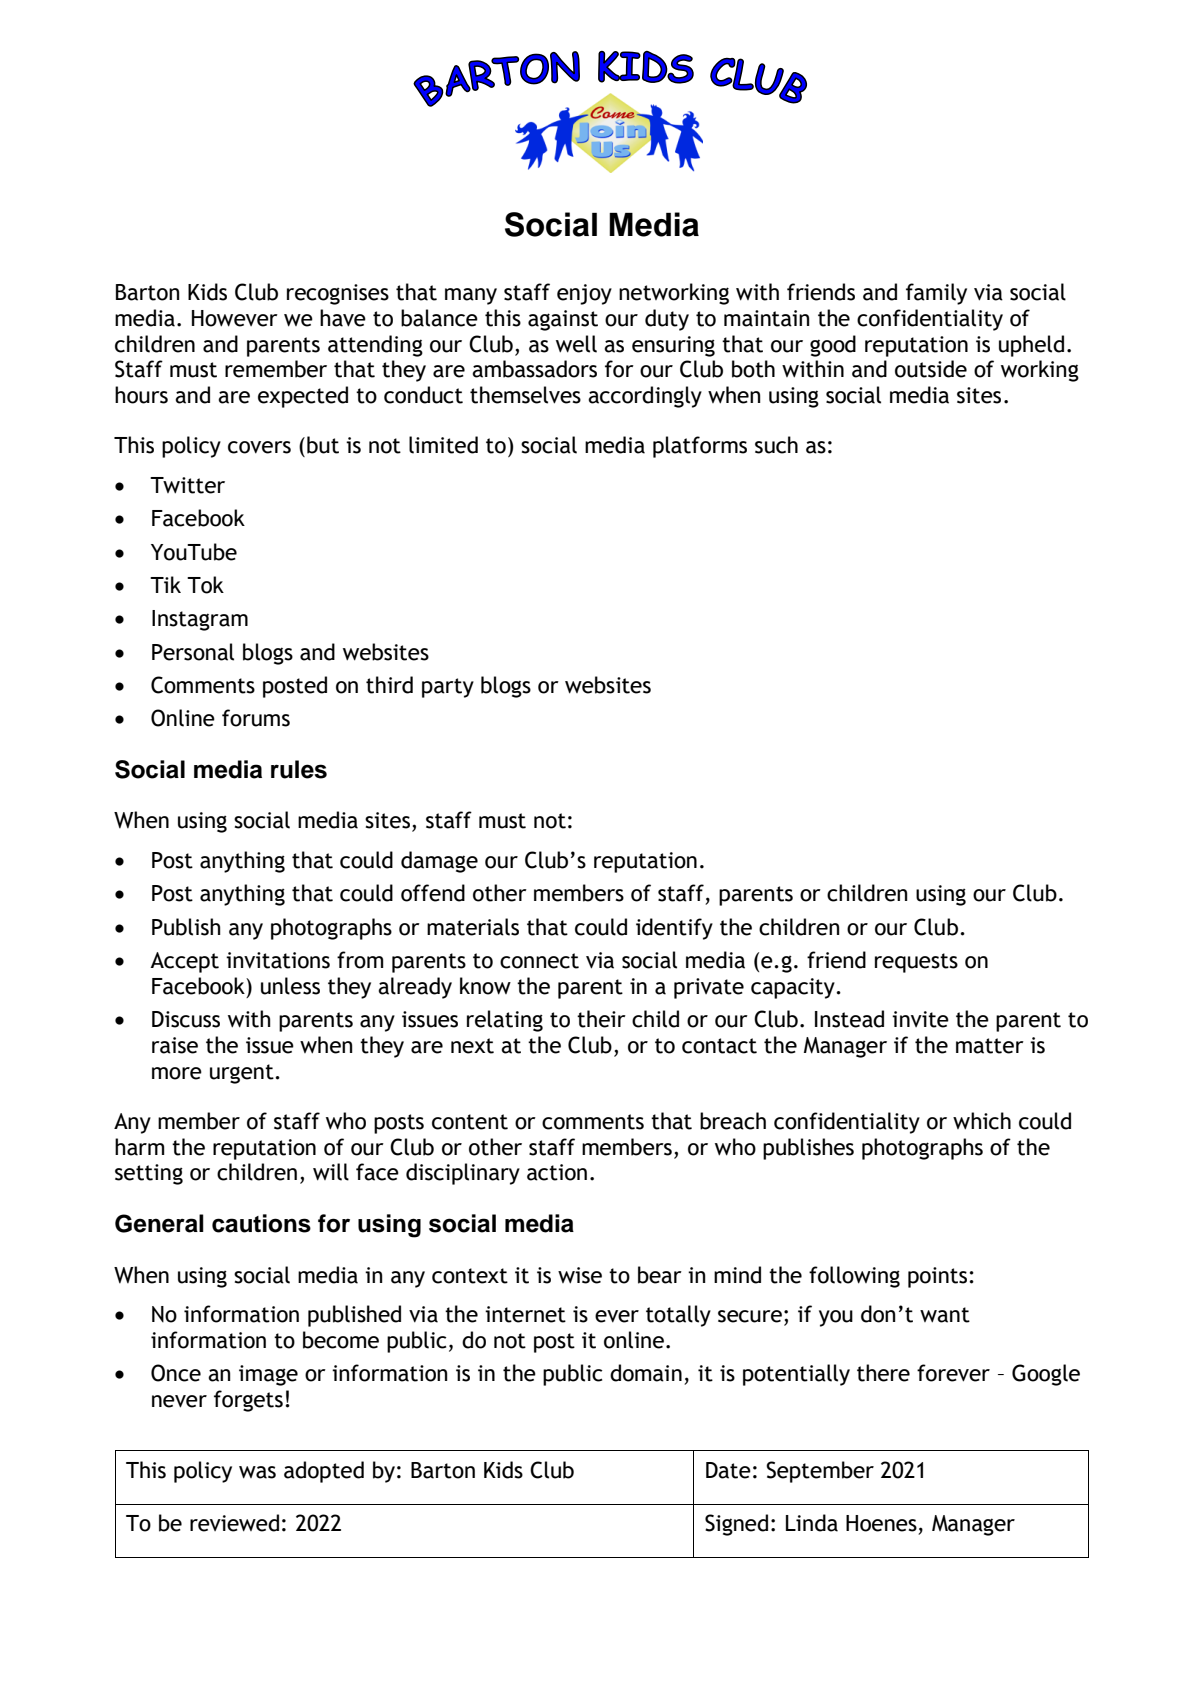  I want to click on which, so click(982, 1121).
